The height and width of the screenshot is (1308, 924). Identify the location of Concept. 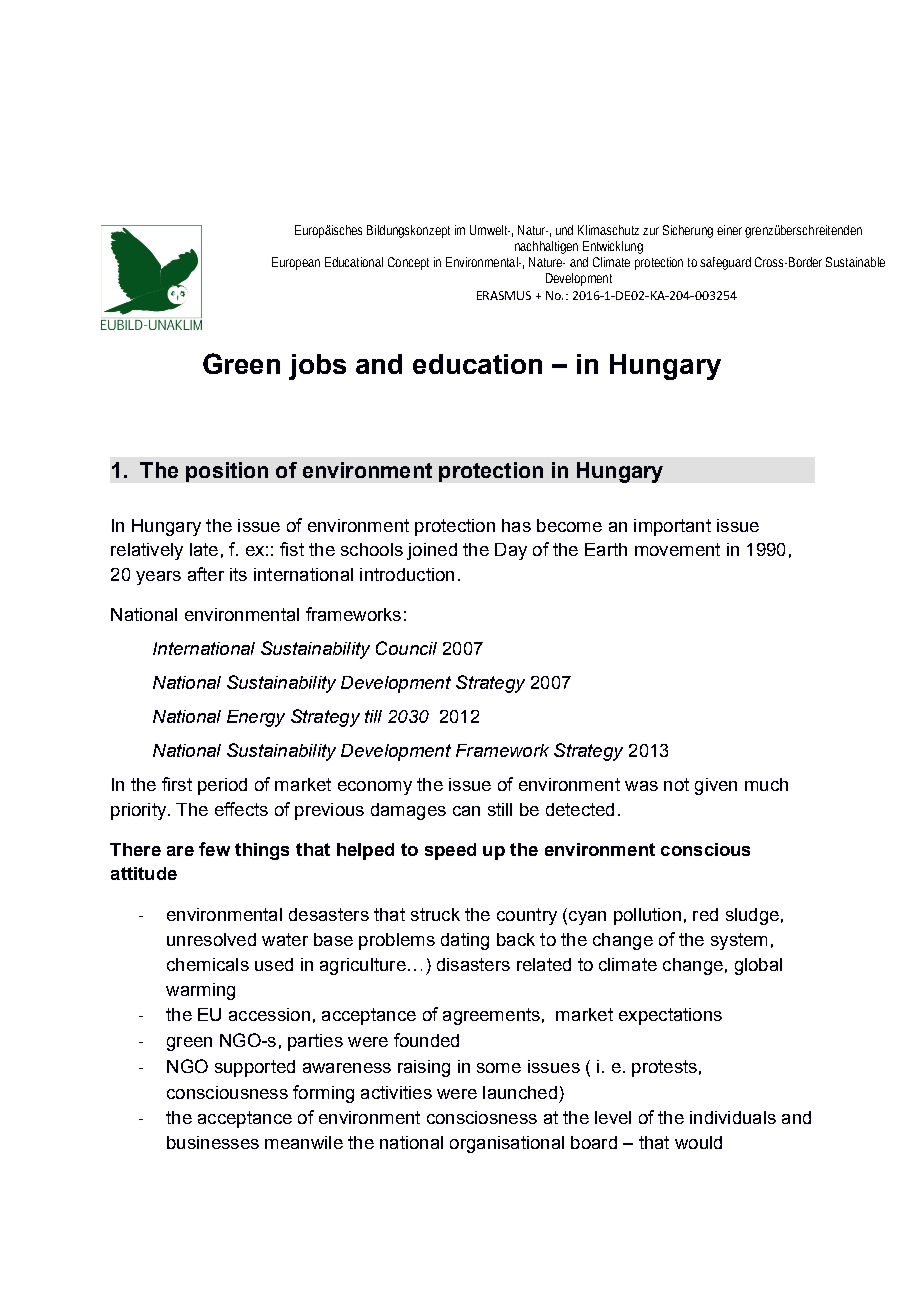
(408, 263).
